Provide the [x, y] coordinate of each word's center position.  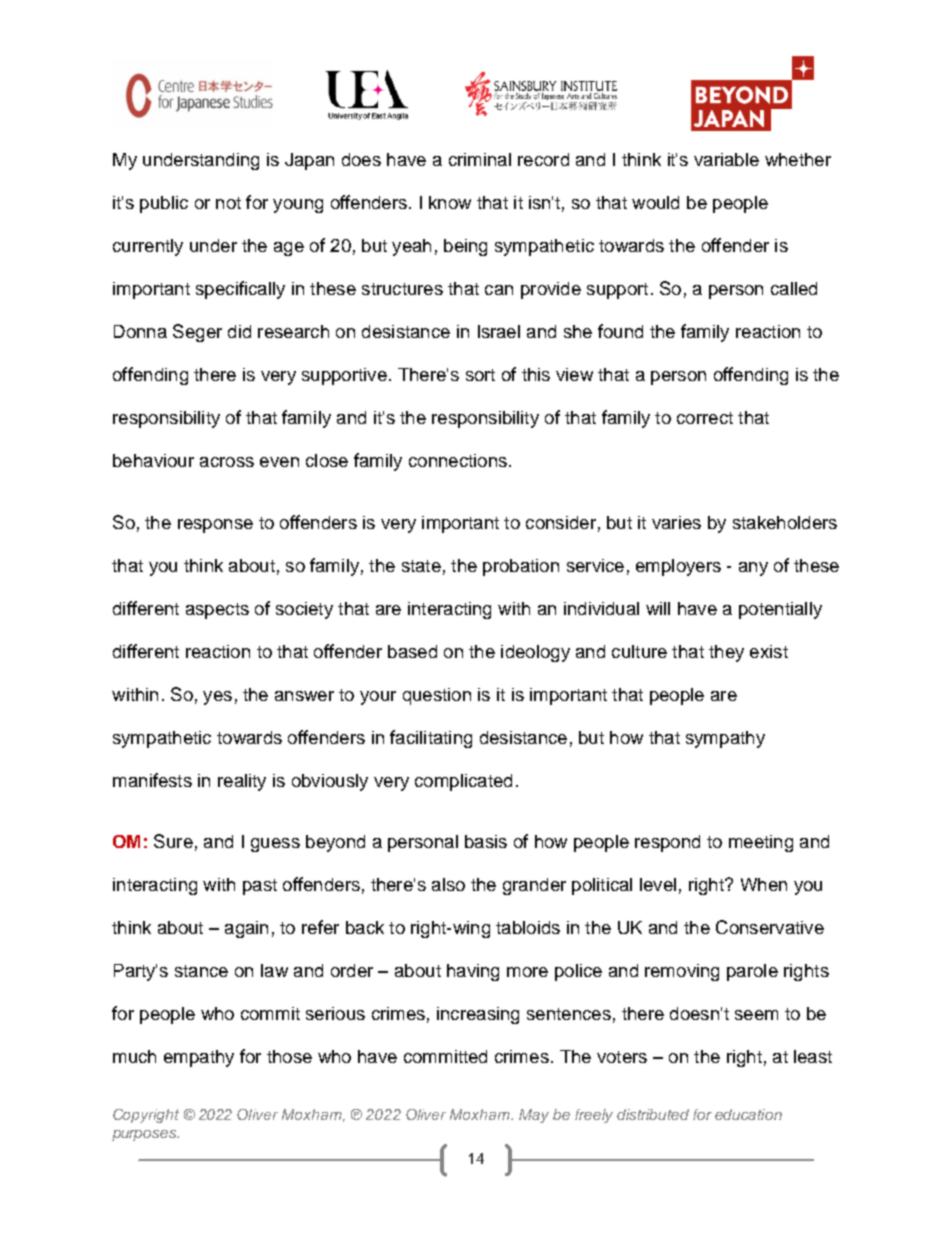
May [534, 1116]
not [228, 203]
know [450, 202]
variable [726, 159]
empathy [199, 1058]
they [726, 653]
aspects [217, 611]
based [412, 651]
